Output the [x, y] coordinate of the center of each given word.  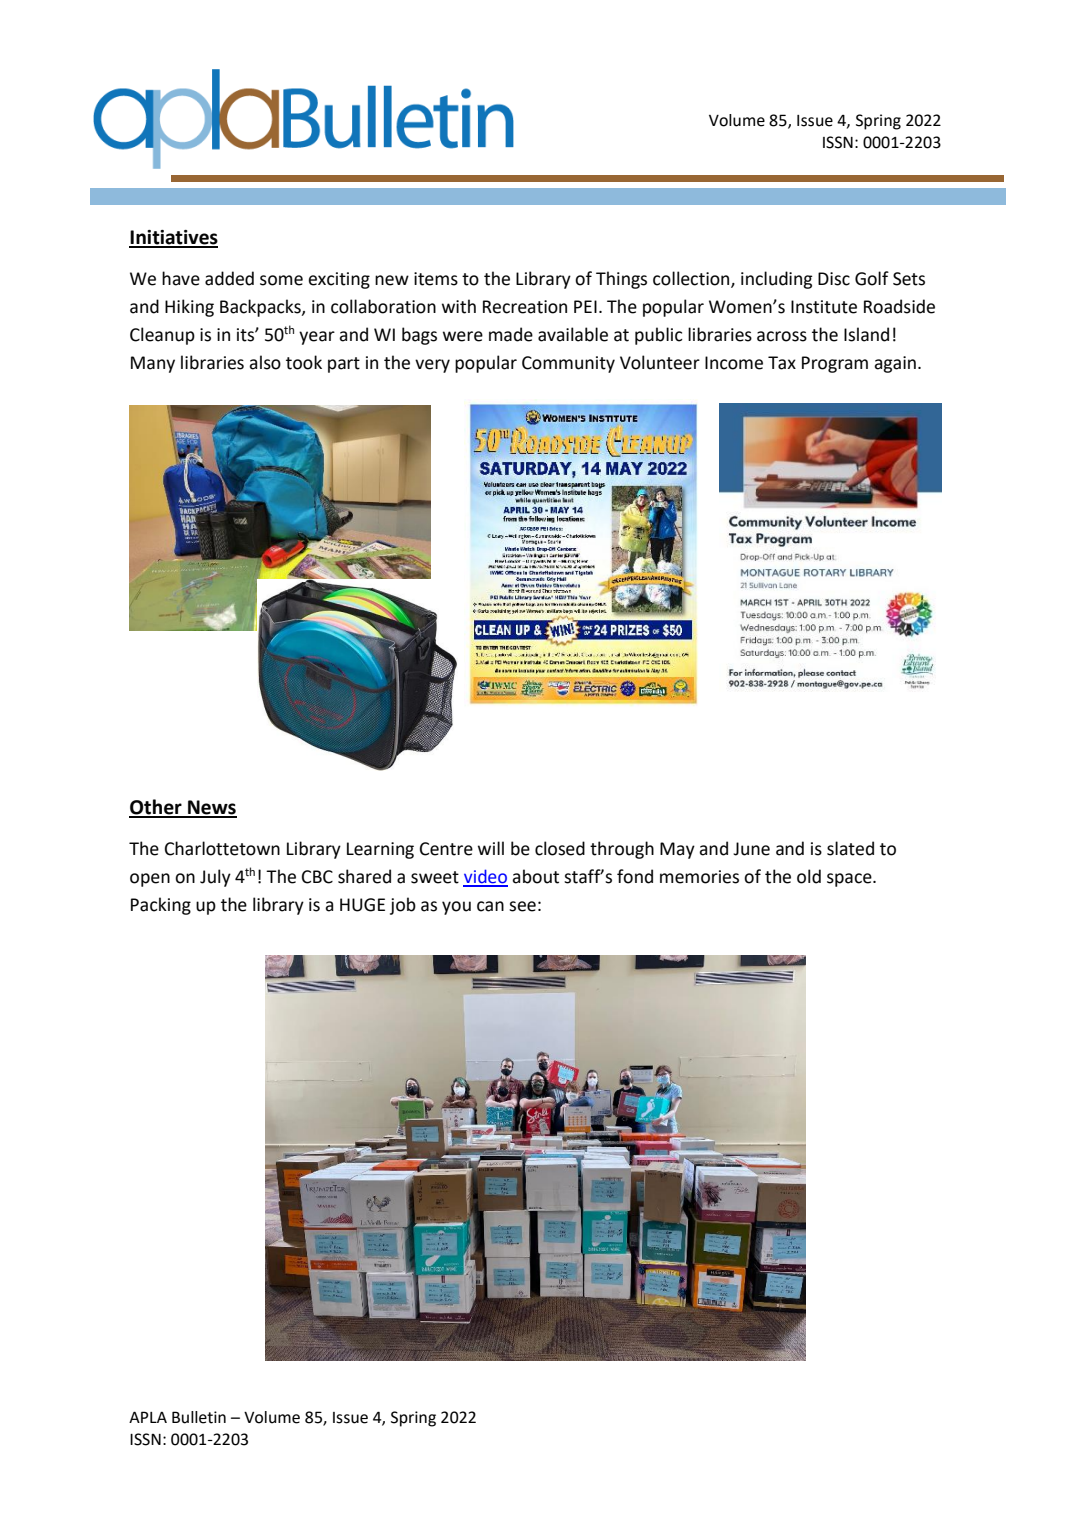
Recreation [525, 307]
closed [560, 848]
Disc [834, 279]
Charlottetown [222, 848]
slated [850, 848]
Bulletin [199, 1417]
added [229, 278]
